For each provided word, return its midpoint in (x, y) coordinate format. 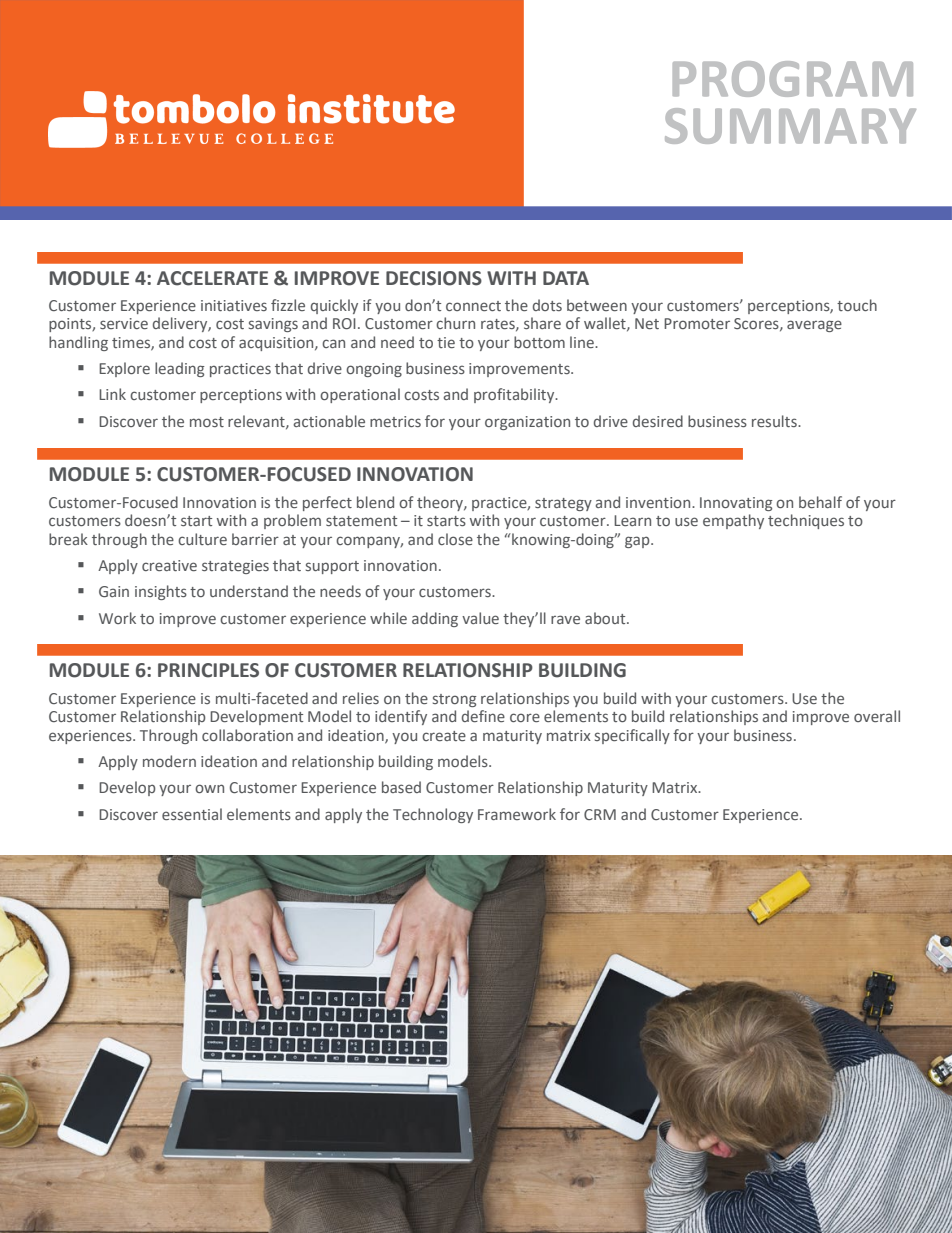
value (480, 618)
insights (161, 592)
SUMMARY (790, 126)
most (207, 422)
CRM (600, 814)
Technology (433, 815)
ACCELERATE (212, 278)
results (775, 421)
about (606, 618)
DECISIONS (434, 278)
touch (857, 305)
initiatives (234, 305)
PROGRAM (793, 79)
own (209, 788)
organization (527, 423)
